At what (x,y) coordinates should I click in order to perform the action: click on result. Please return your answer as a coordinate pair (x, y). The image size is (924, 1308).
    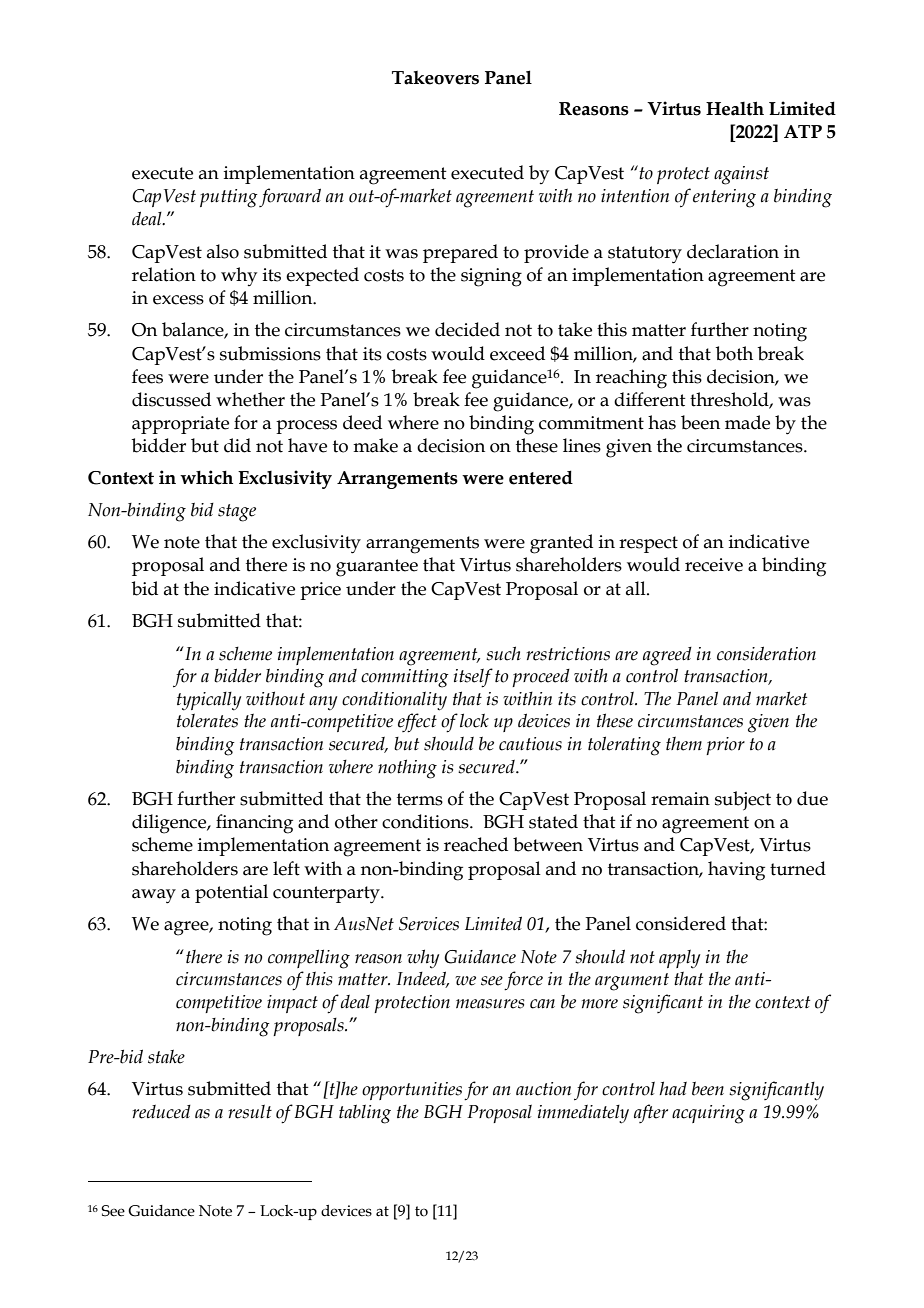
    Looking at the image, I should click on (250, 1111).
